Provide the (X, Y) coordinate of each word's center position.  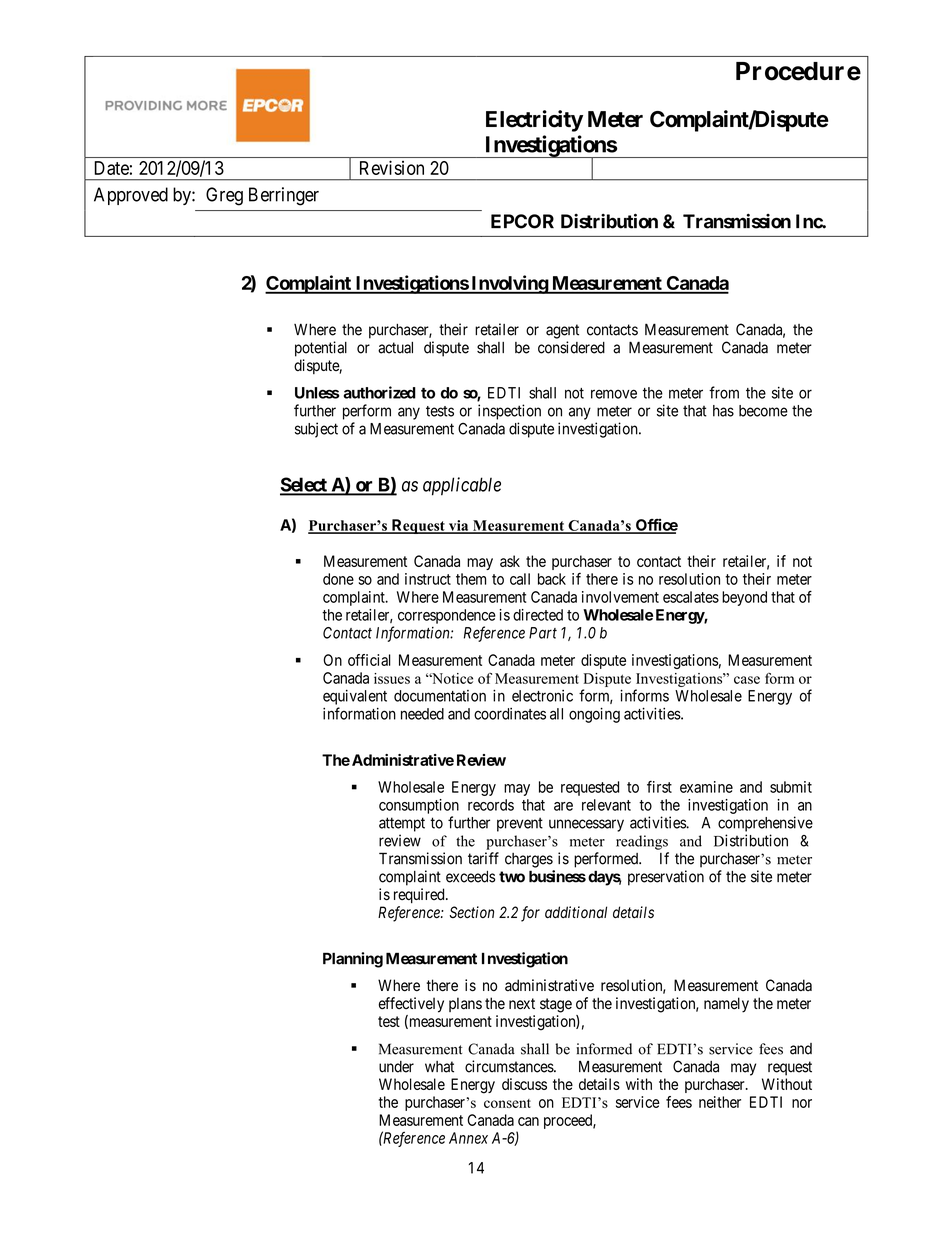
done (338, 579)
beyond (744, 598)
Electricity (534, 121)
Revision (392, 167)
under (396, 1067)
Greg (224, 196)
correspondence (447, 616)
